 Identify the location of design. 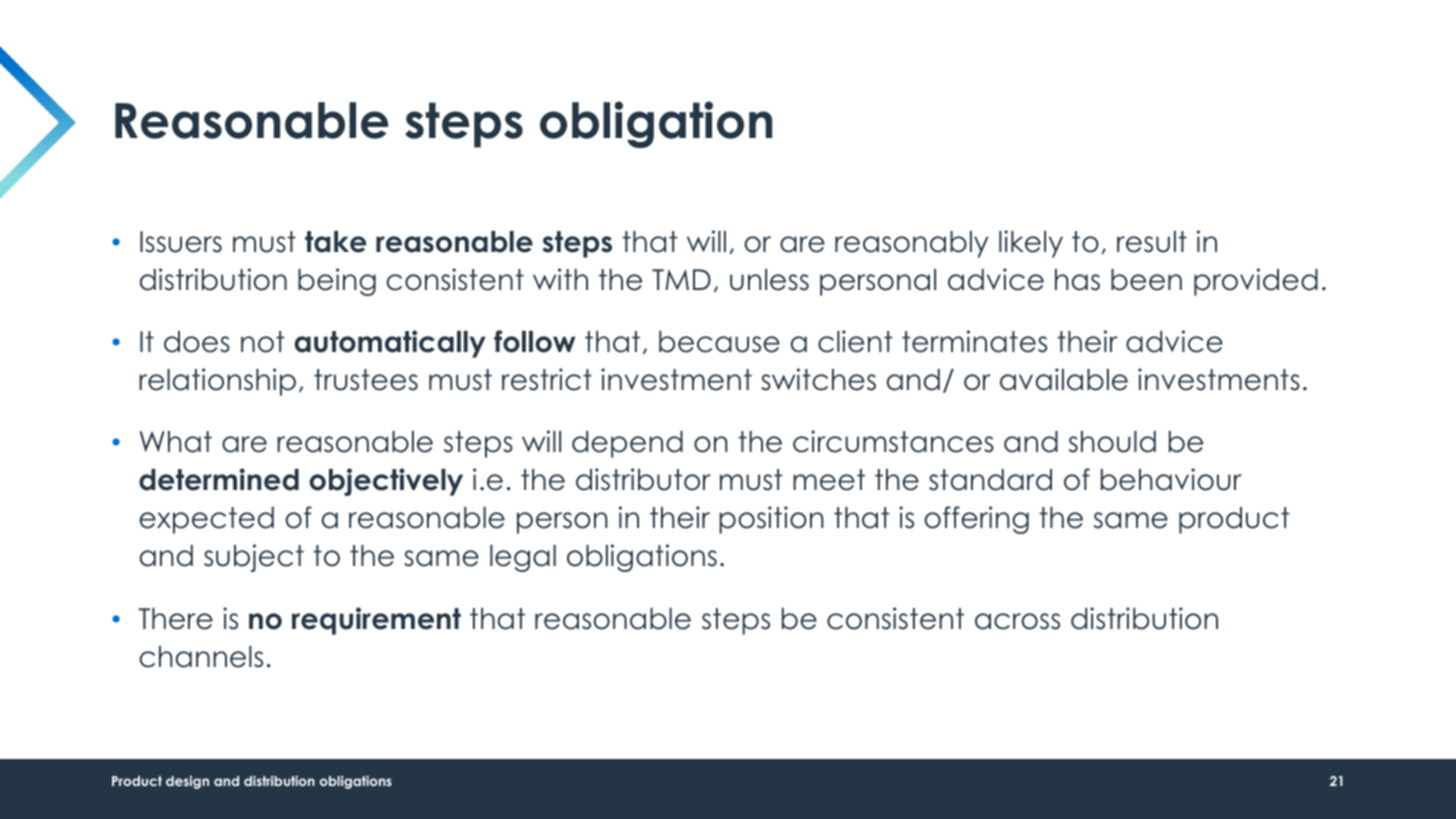
(187, 782).
